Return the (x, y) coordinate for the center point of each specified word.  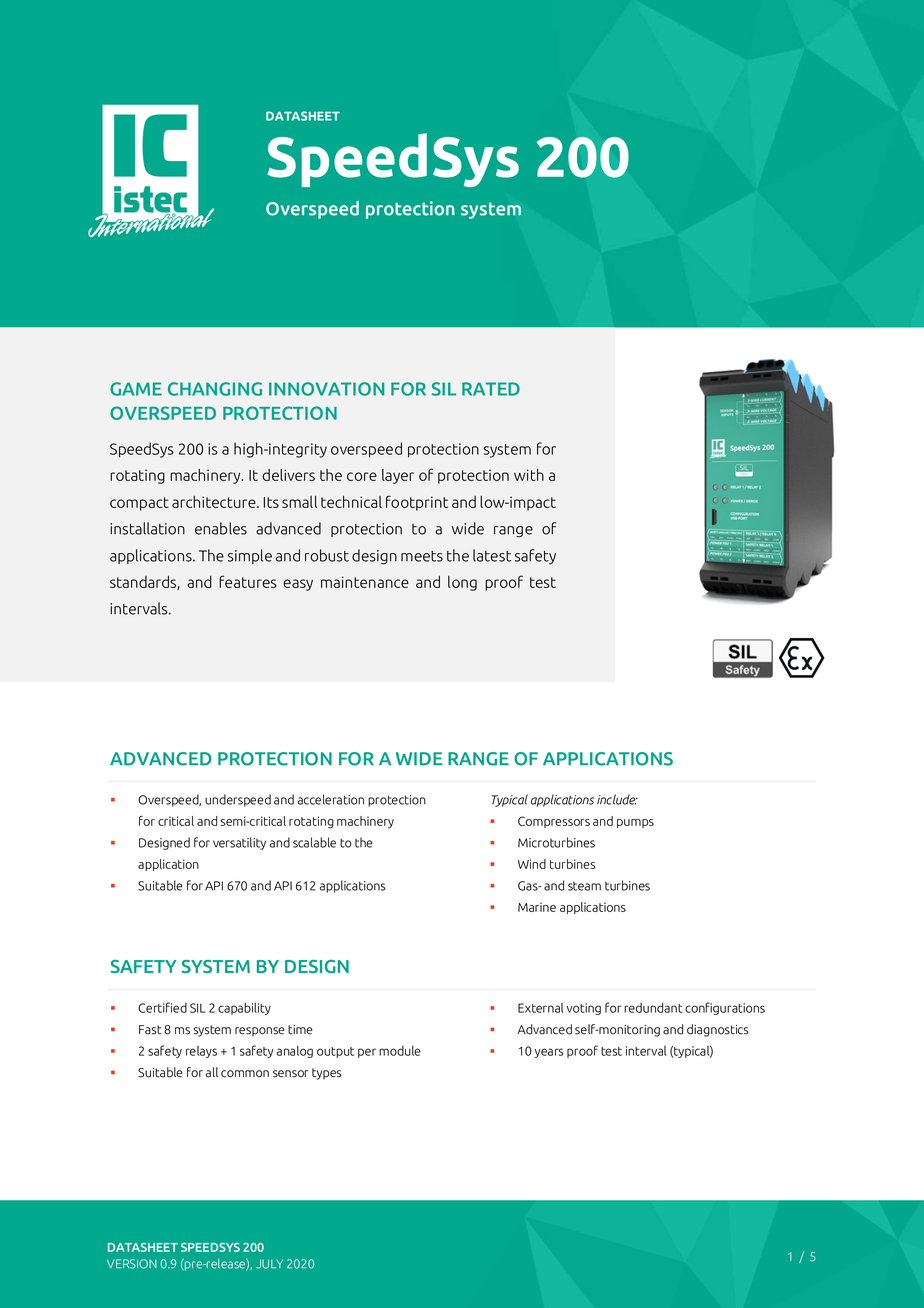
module (400, 1051)
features (248, 581)
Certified (162, 1007)
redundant (653, 1008)
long (462, 583)
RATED (491, 389)
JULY (269, 1264)
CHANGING (215, 389)
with (529, 475)
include (617, 799)
